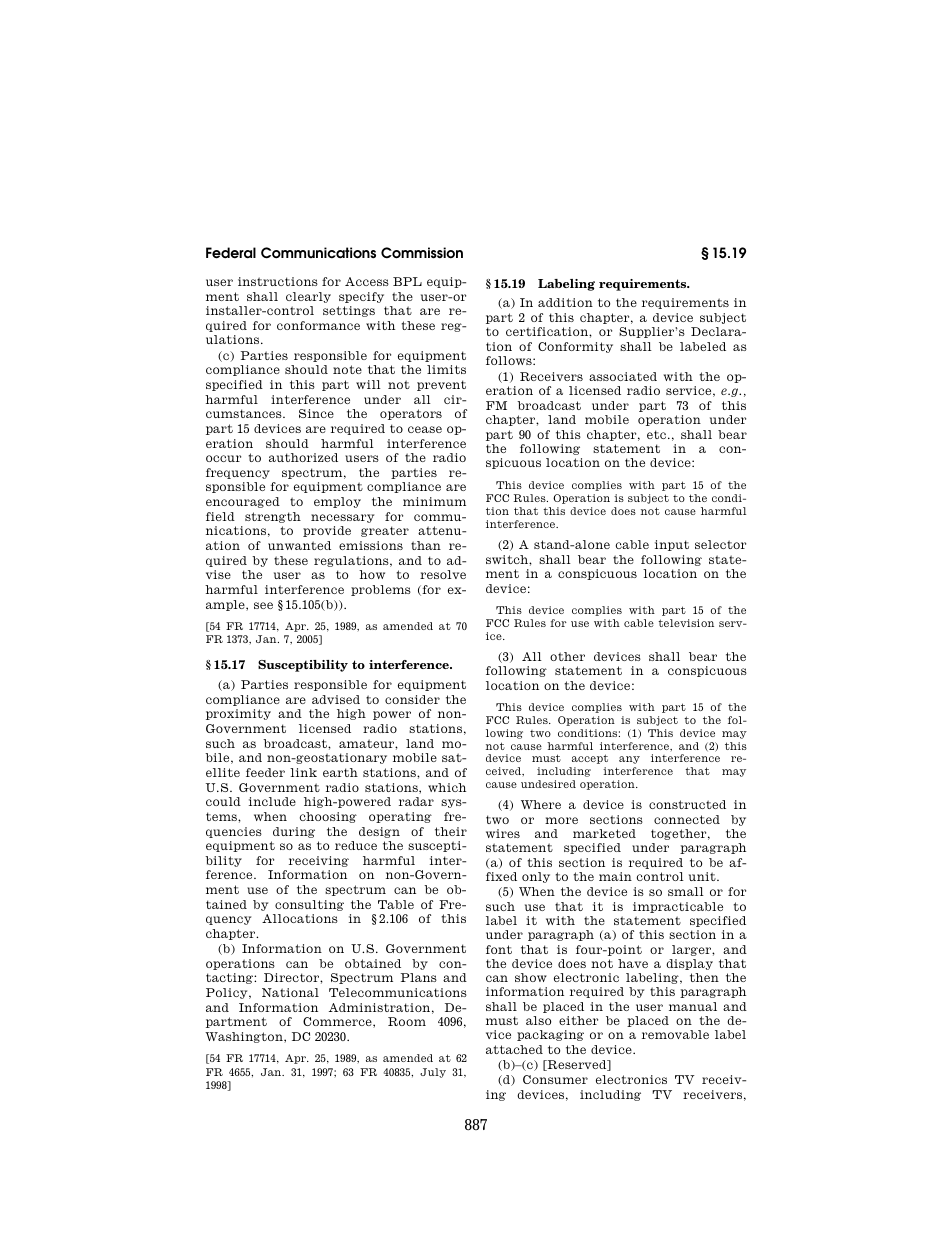 Image resolution: width=952 pixels, height=1233 pixels. I want to click on television, so click(686, 623).
